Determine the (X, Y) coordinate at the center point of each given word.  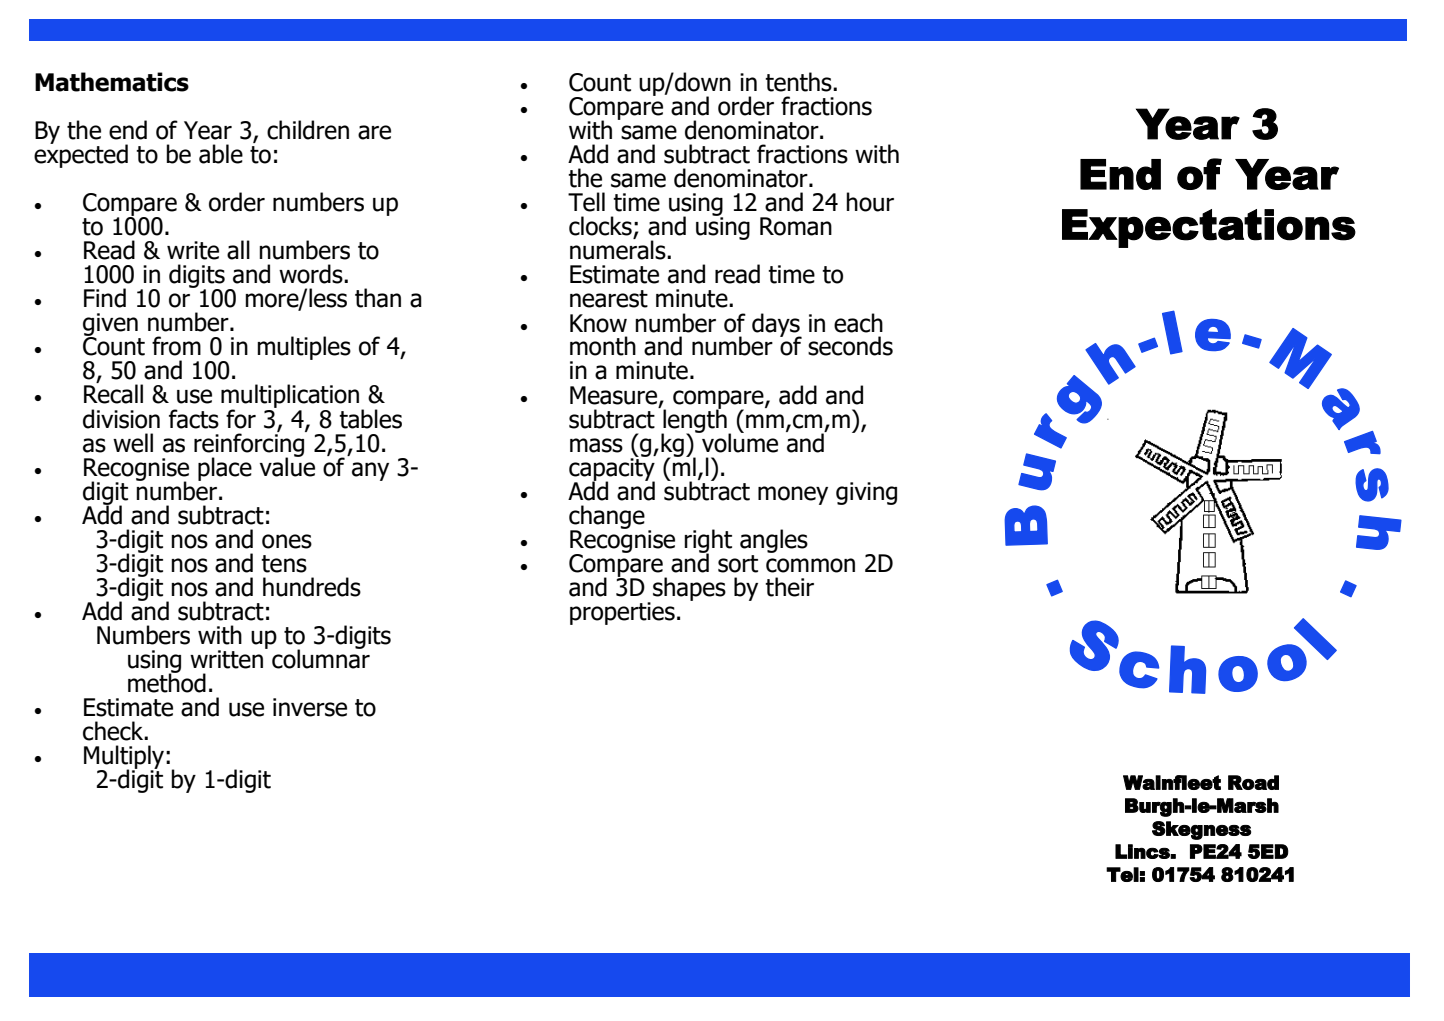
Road (1253, 782)
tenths (799, 82)
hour (870, 202)
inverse (310, 707)
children (308, 130)
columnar (321, 658)
